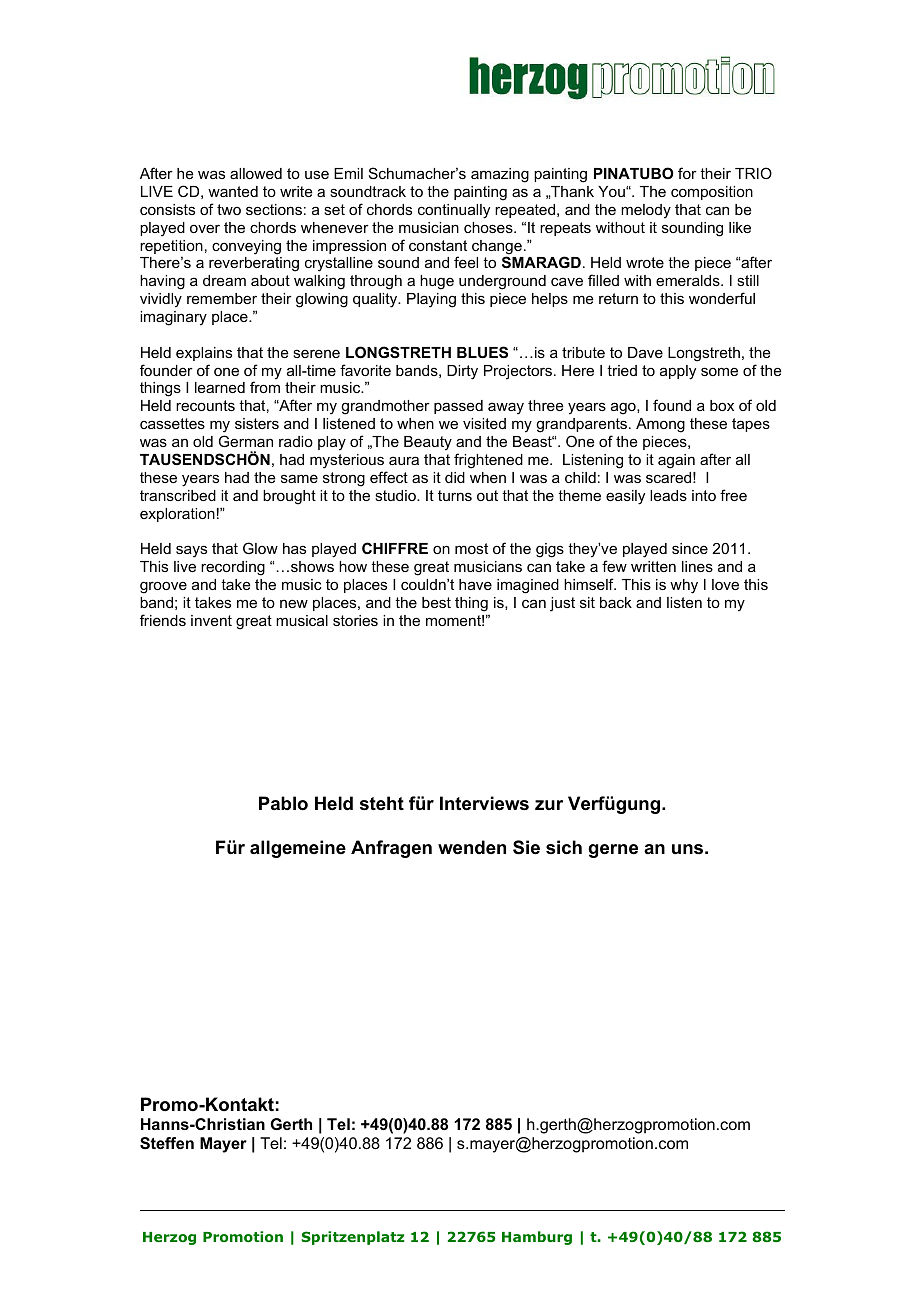 The image size is (924, 1308). Describe the element at coordinates (233, 568) in the document. I see `recording` at that location.
